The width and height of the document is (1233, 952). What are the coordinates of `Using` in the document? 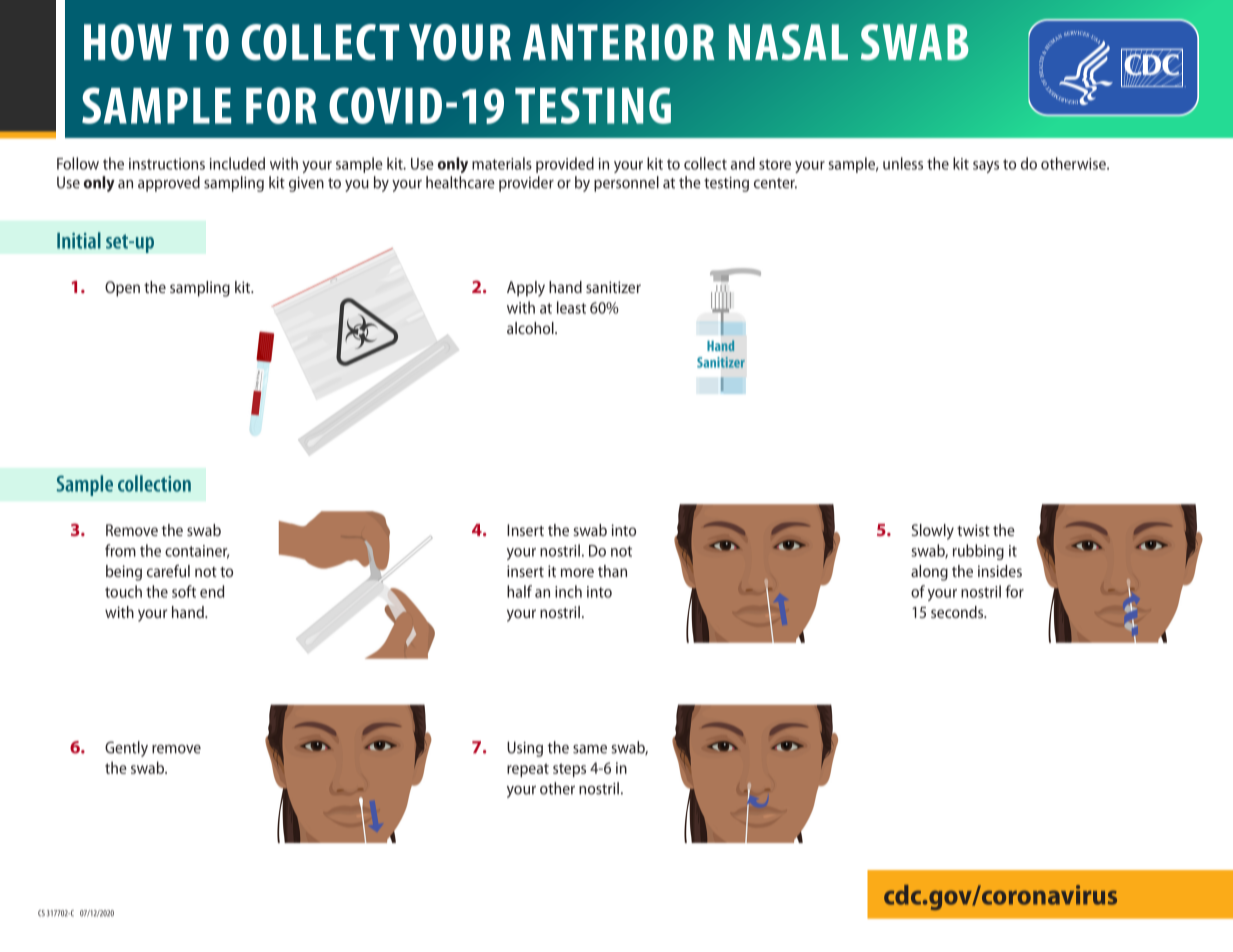 It's located at (525, 749).
